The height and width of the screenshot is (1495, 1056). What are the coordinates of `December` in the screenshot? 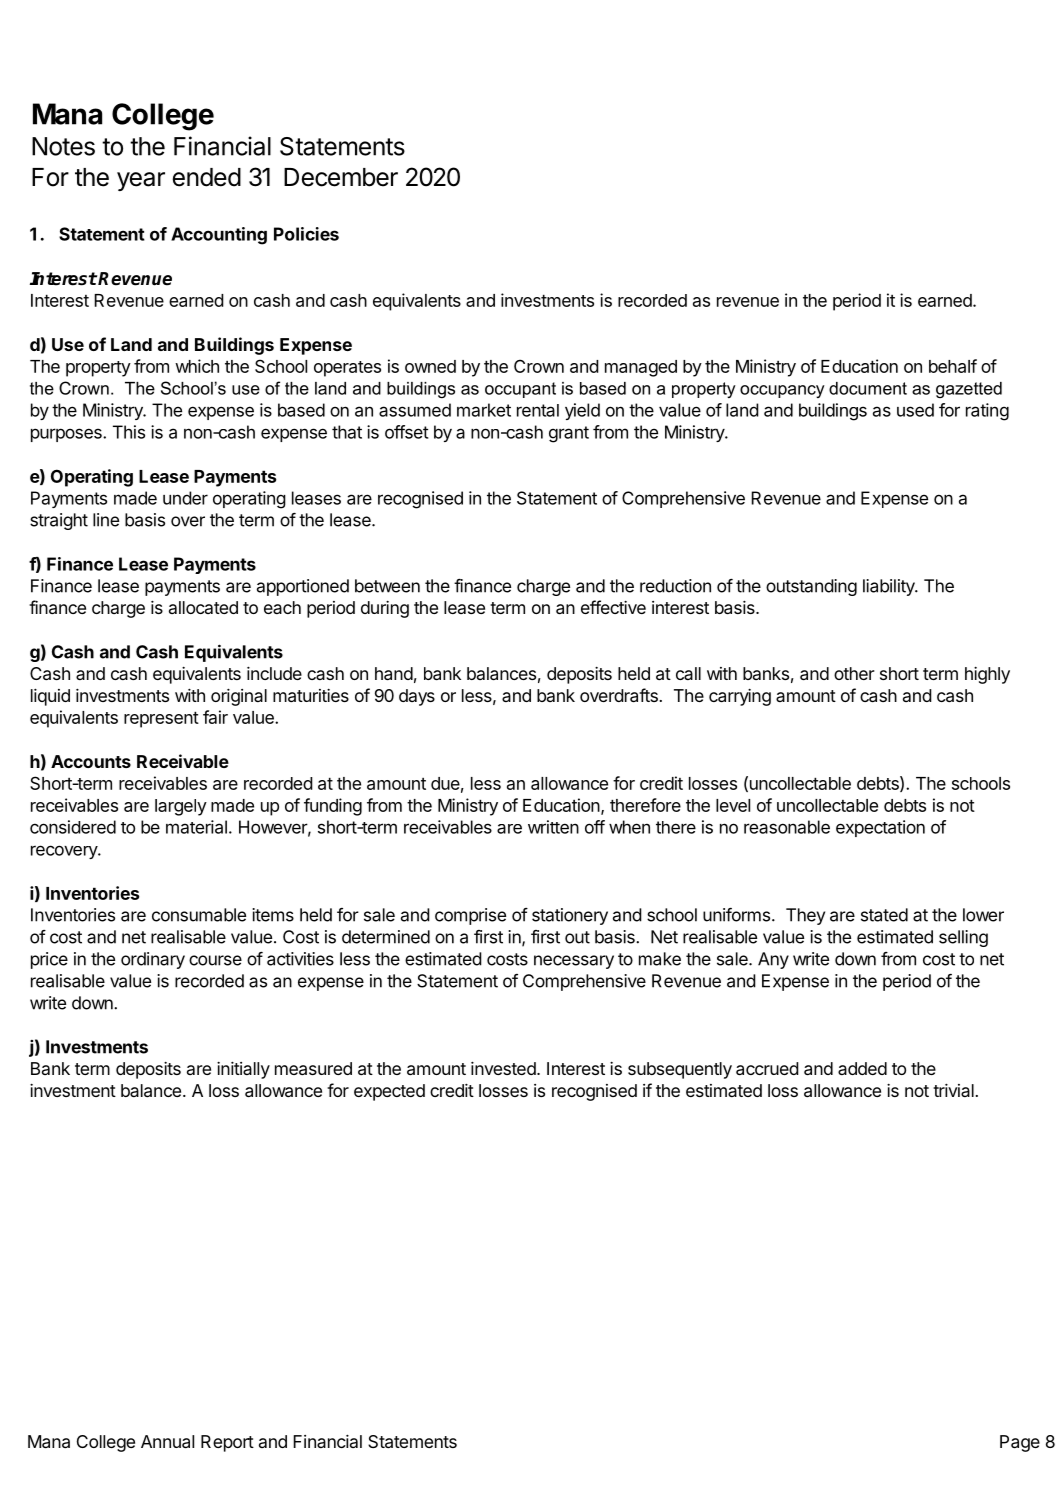 It's located at (341, 177).
